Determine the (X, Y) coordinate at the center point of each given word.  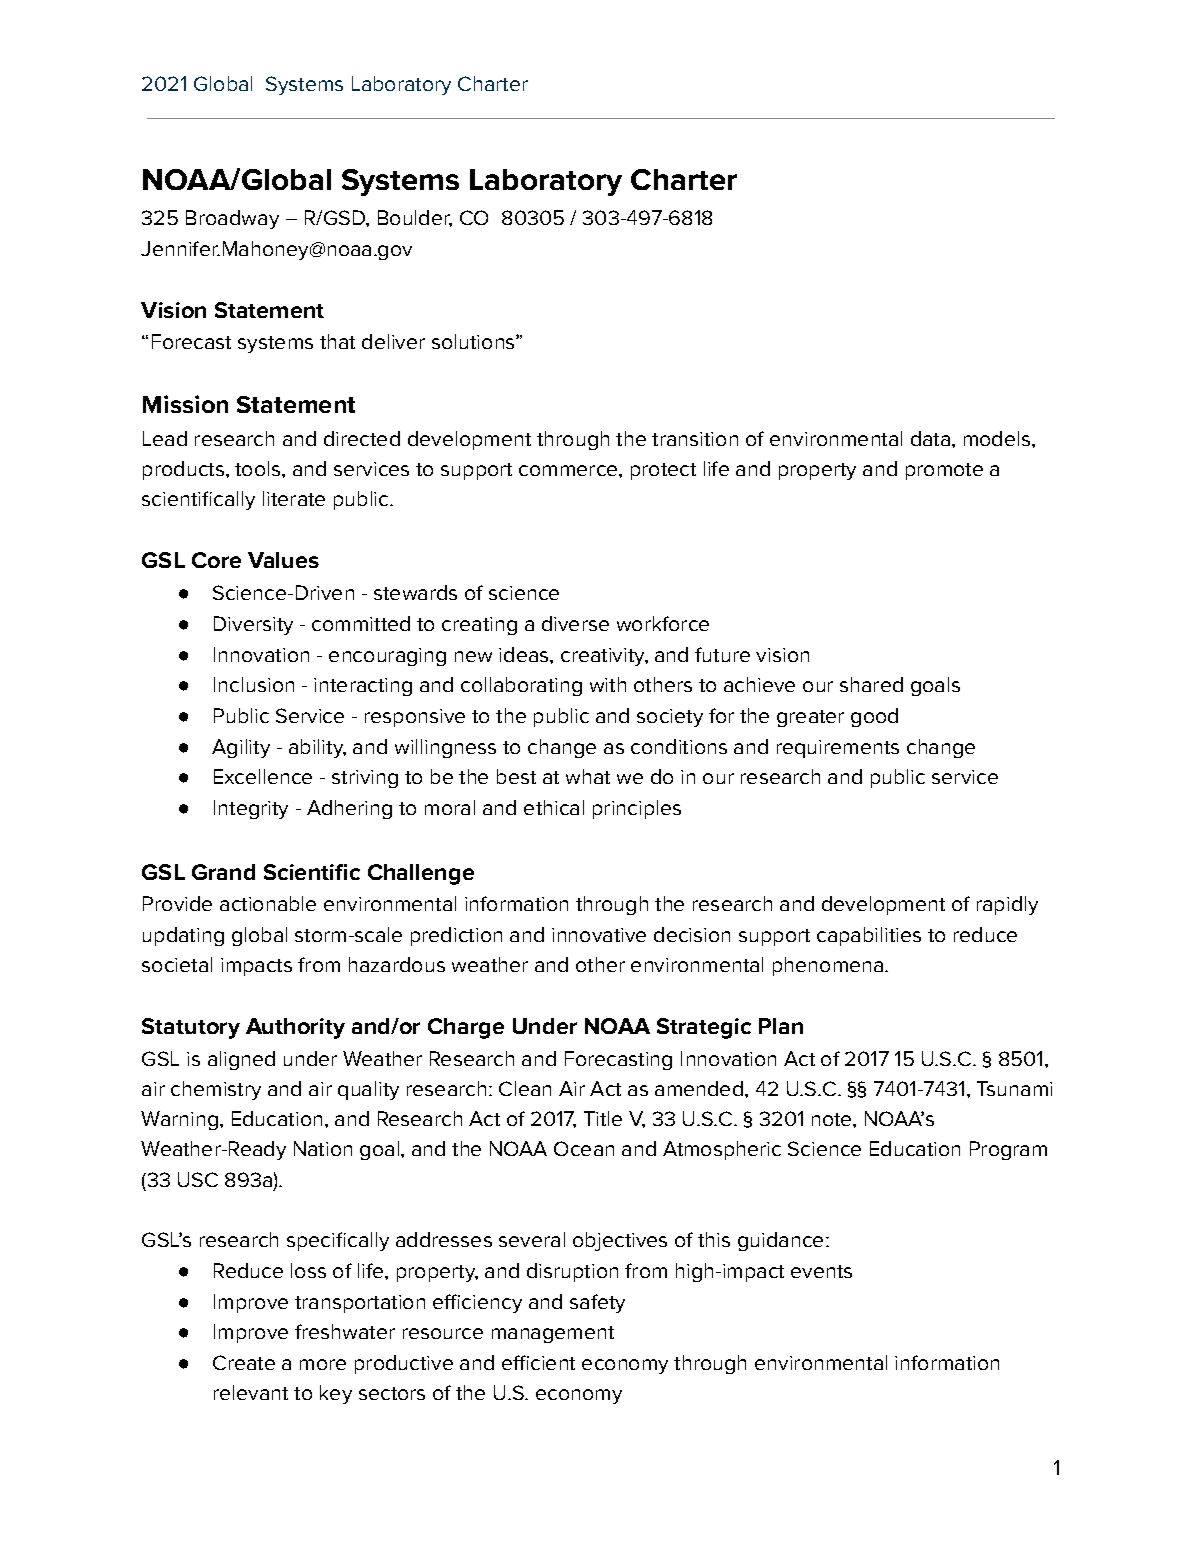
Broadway (232, 219)
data (930, 438)
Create (244, 1362)
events (821, 1271)
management (553, 1334)
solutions (474, 341)
